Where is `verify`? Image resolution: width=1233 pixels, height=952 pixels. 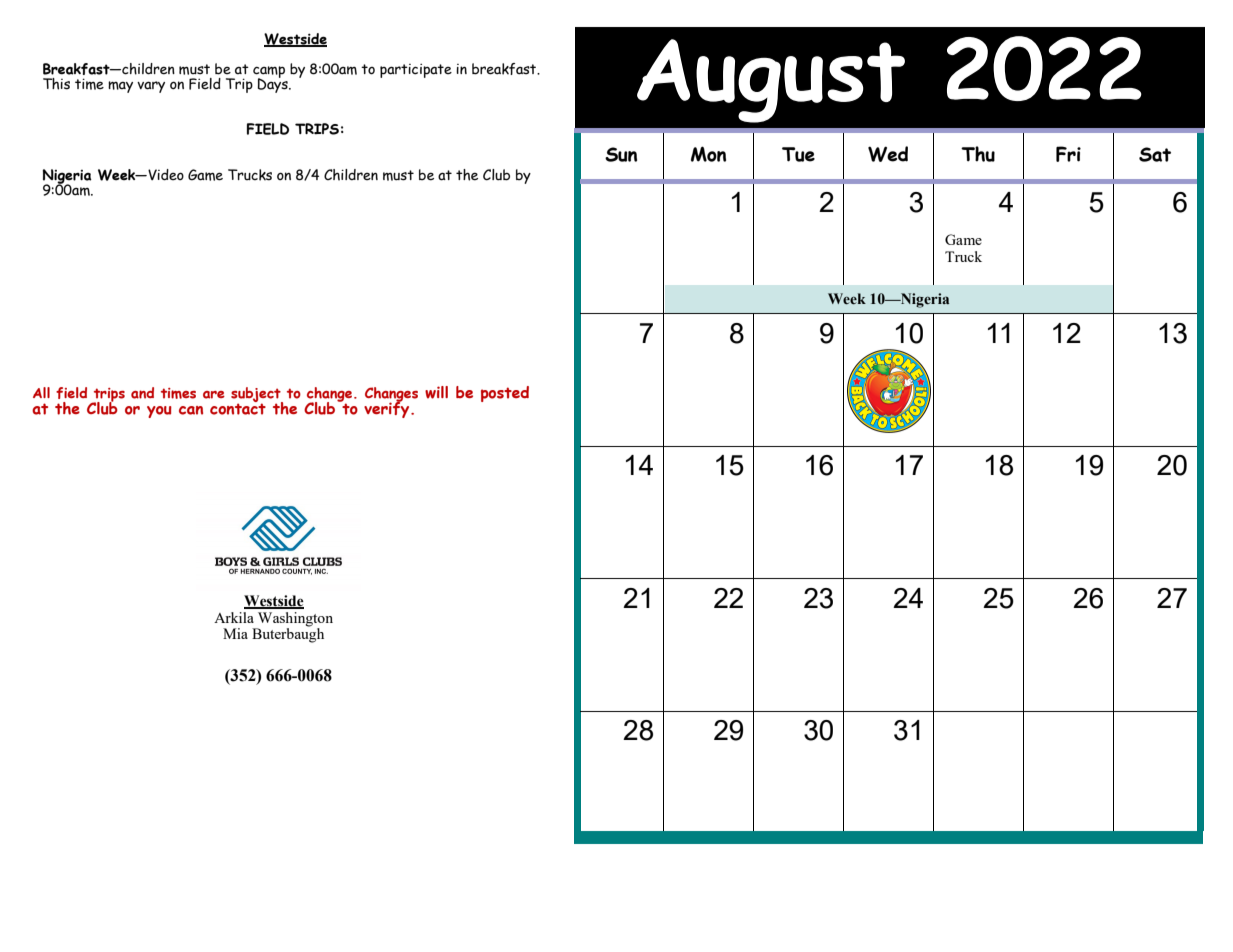
verify is located at coordinates (388, 409).
